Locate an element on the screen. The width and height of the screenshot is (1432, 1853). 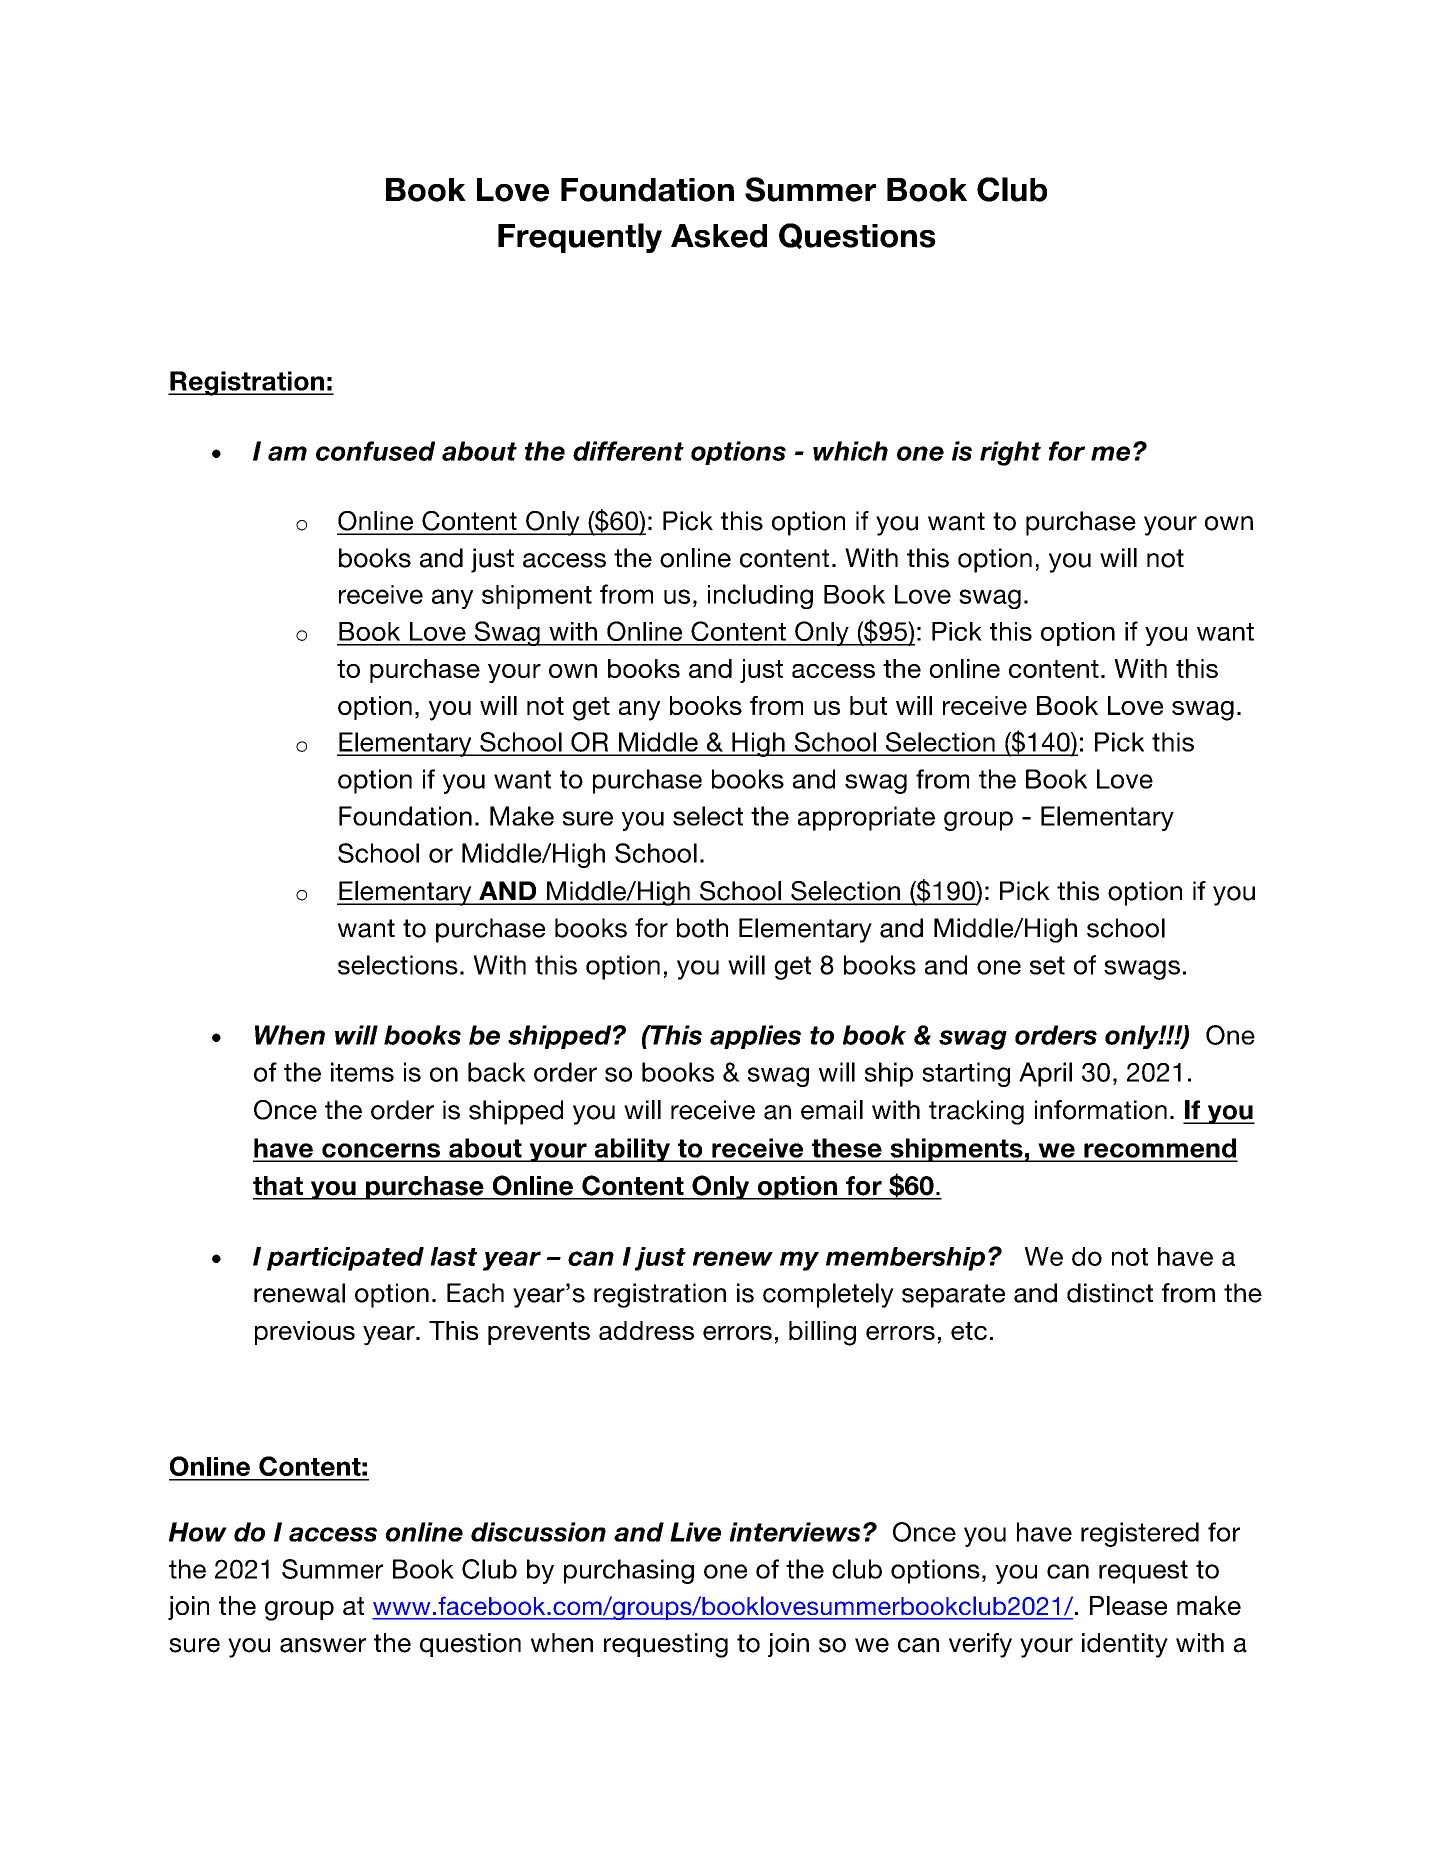
confused is located at coordinates (375, 451).
